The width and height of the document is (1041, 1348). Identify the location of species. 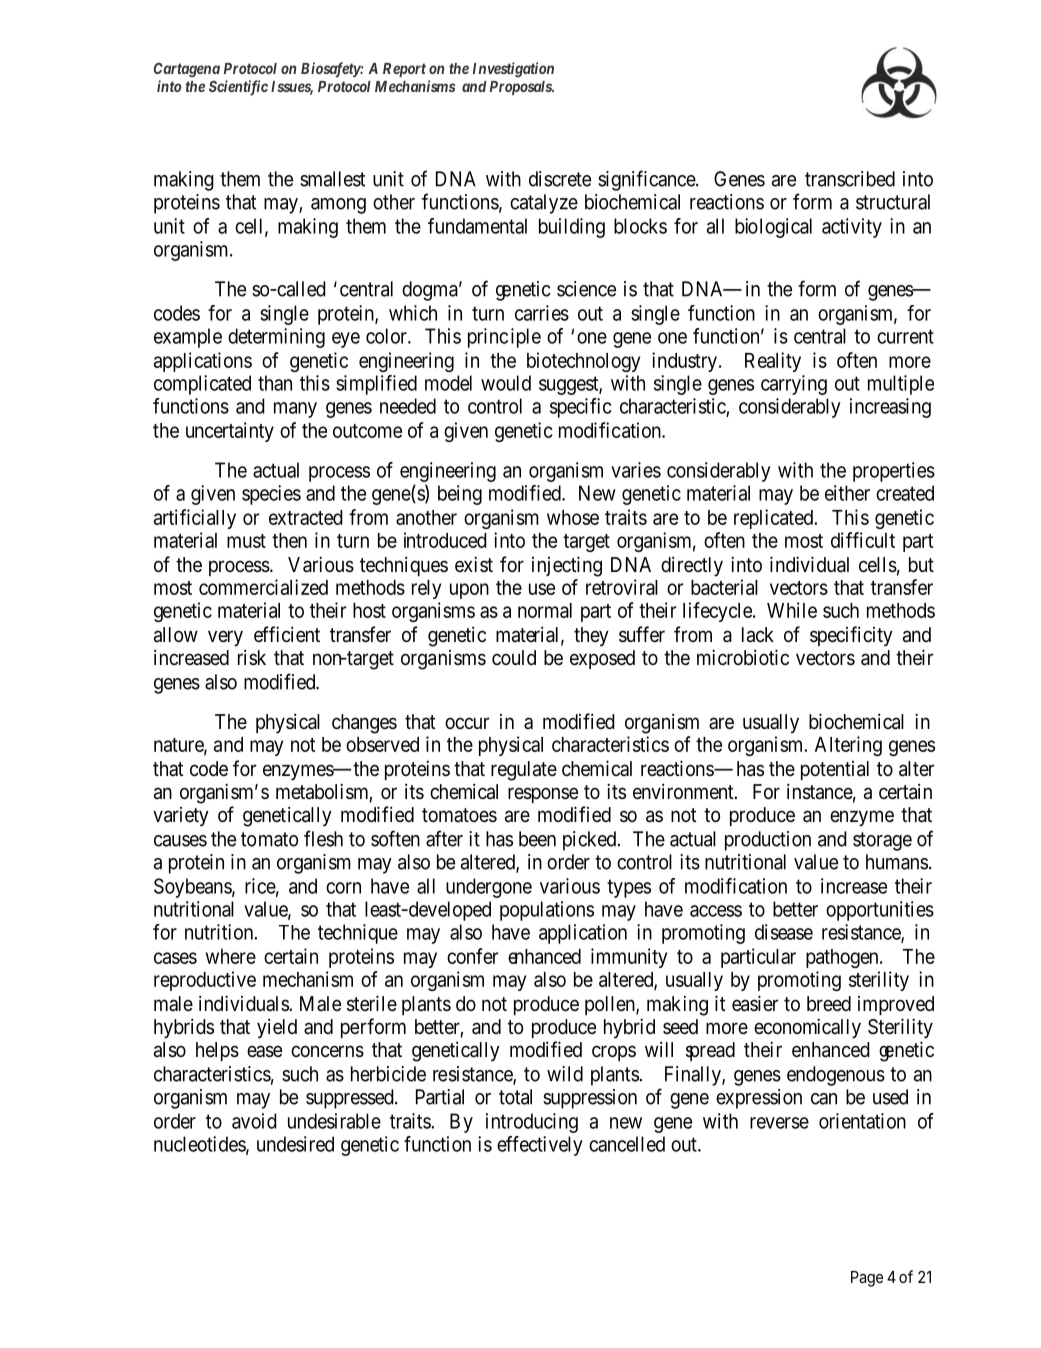
(271, 495).
